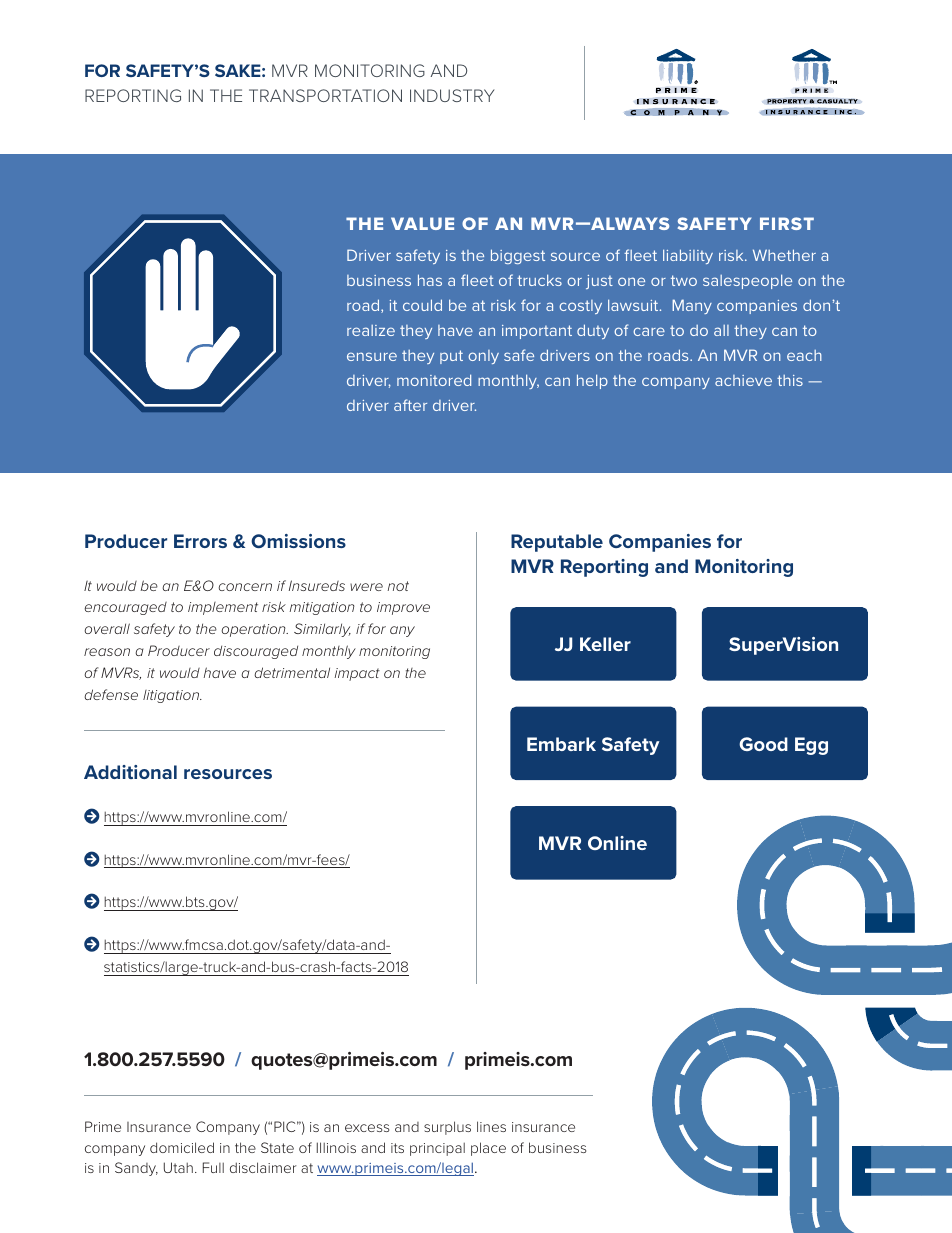  I want to click on implement, so click(223, 608).
